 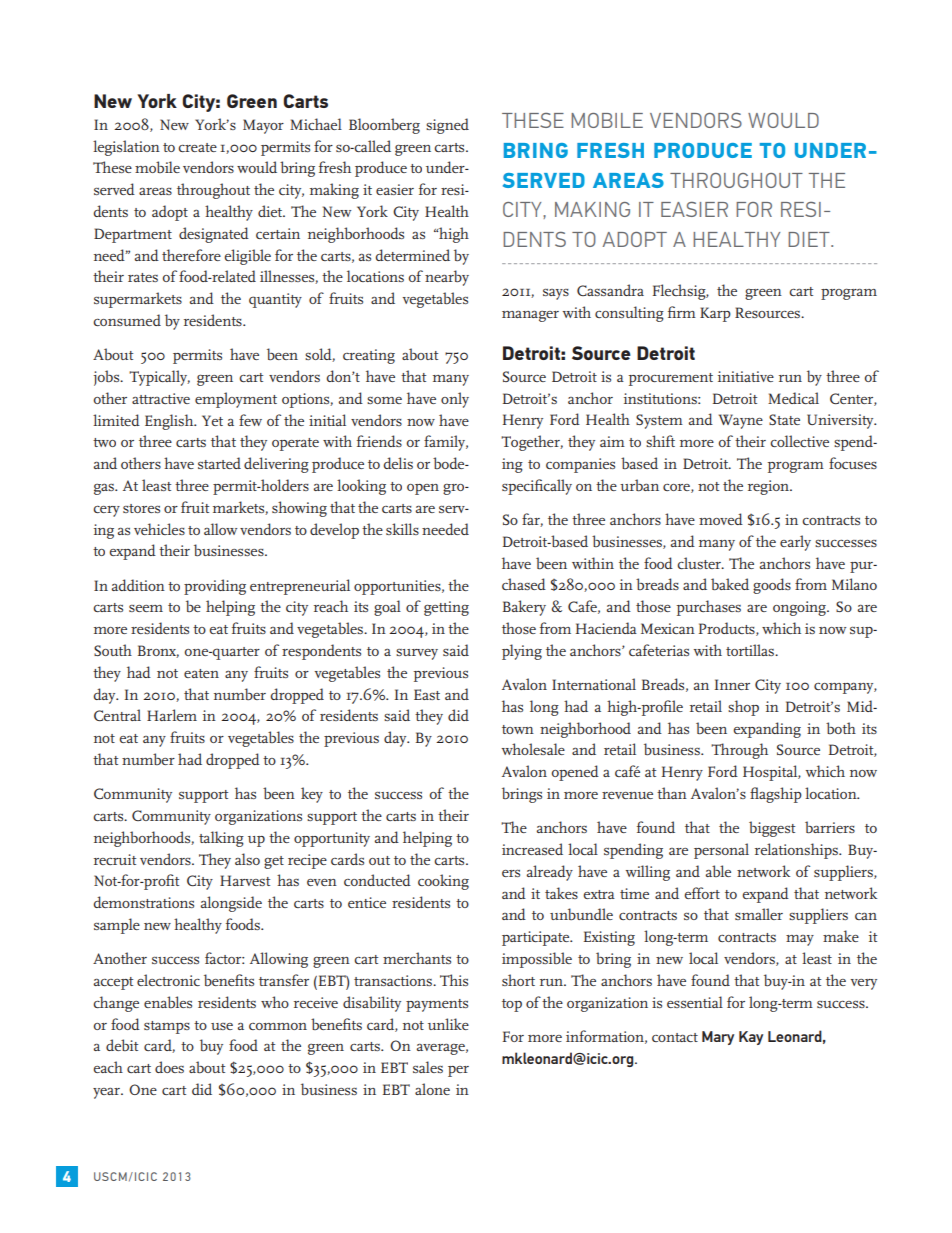 I want to click on biggest, so click(x=772, y=829).
